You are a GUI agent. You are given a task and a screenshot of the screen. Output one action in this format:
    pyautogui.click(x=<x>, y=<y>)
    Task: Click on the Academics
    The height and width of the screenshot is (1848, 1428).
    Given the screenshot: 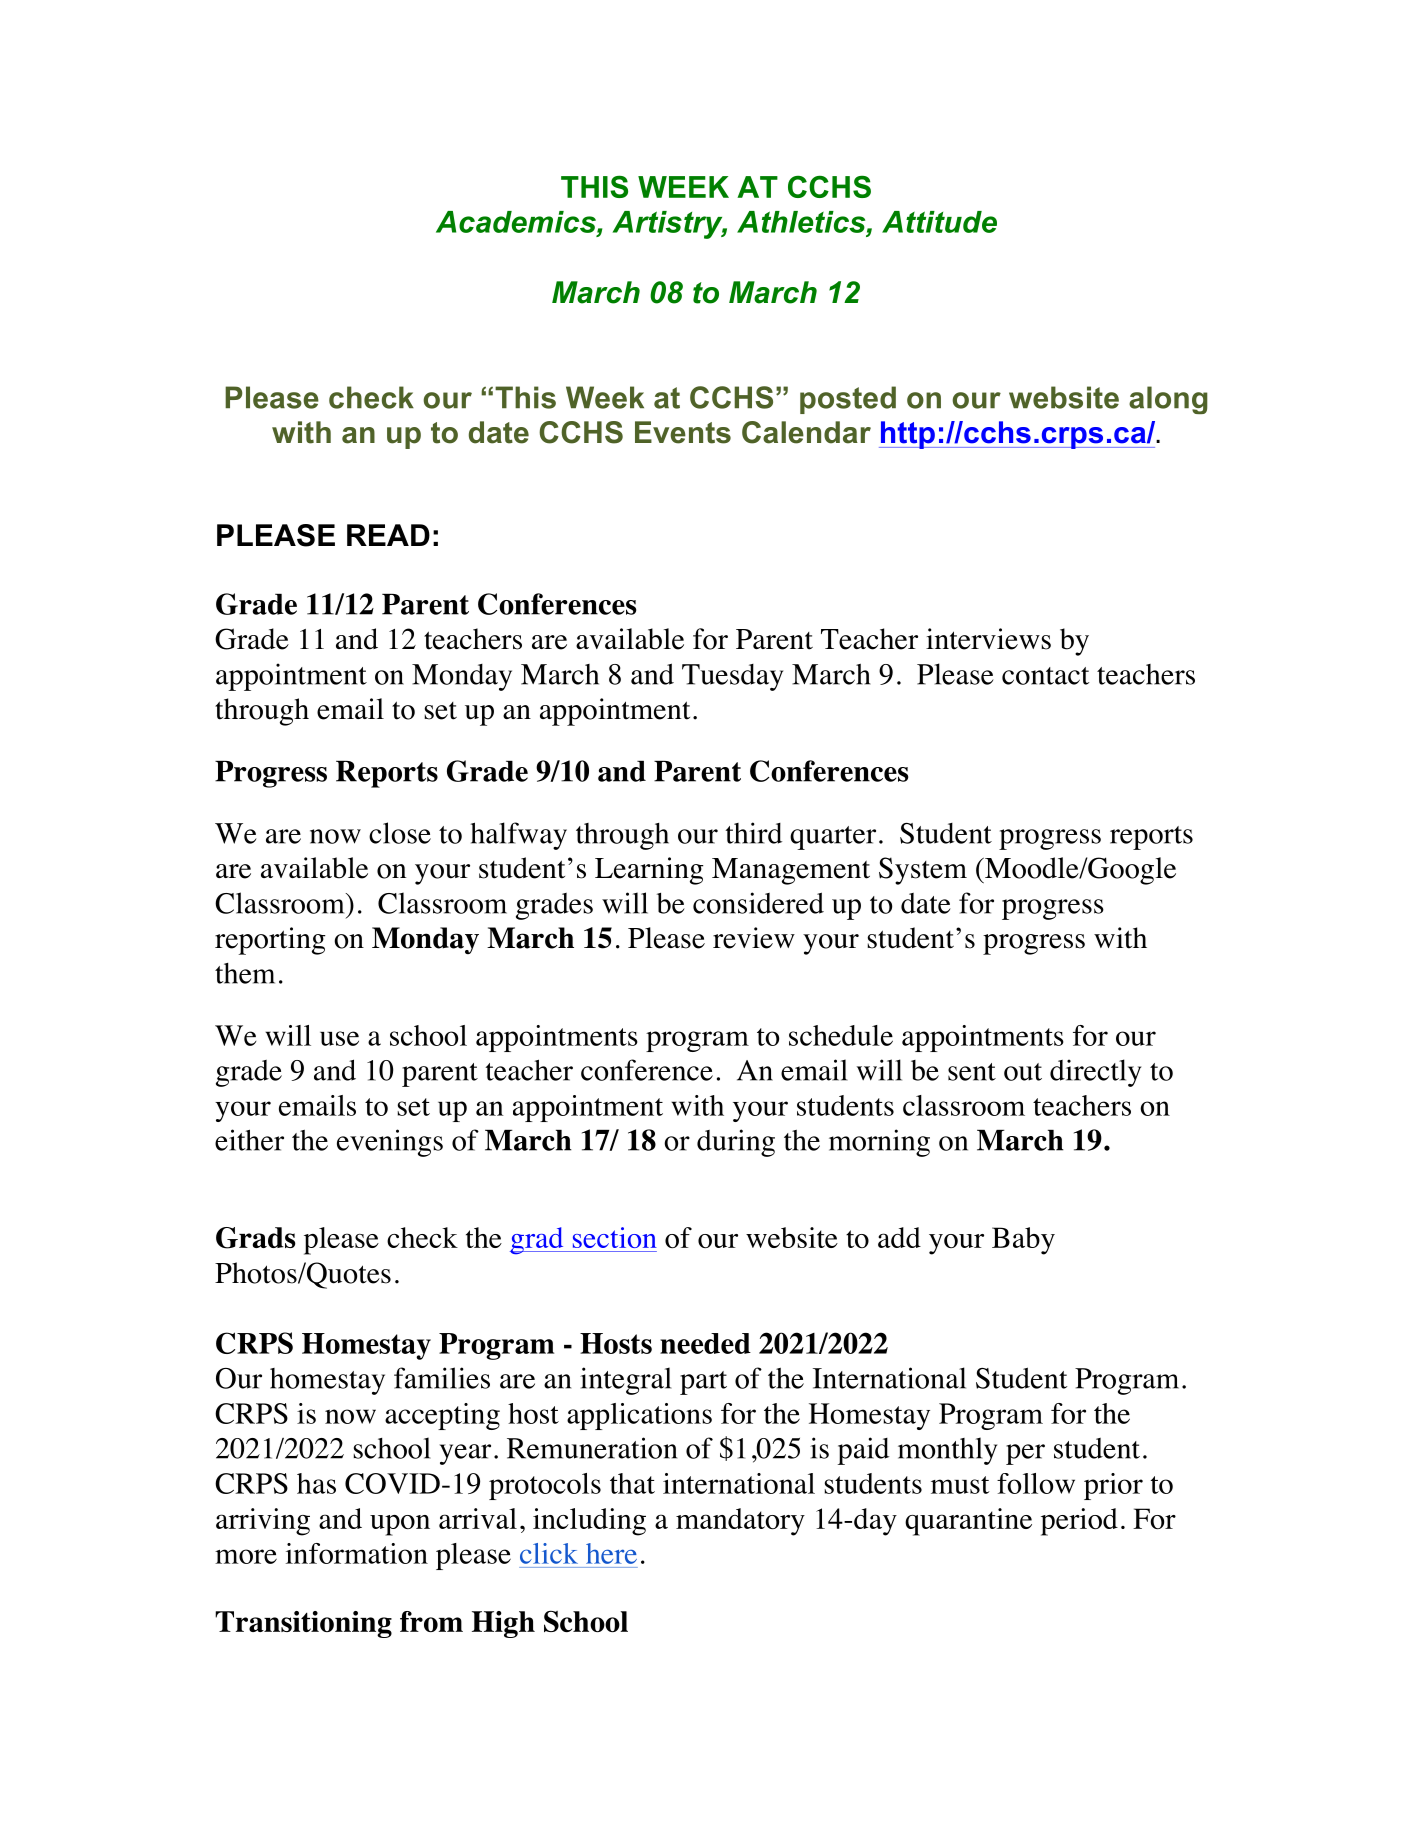 What is the action you would take?
    pyautogui.click(x=517, y=222)
